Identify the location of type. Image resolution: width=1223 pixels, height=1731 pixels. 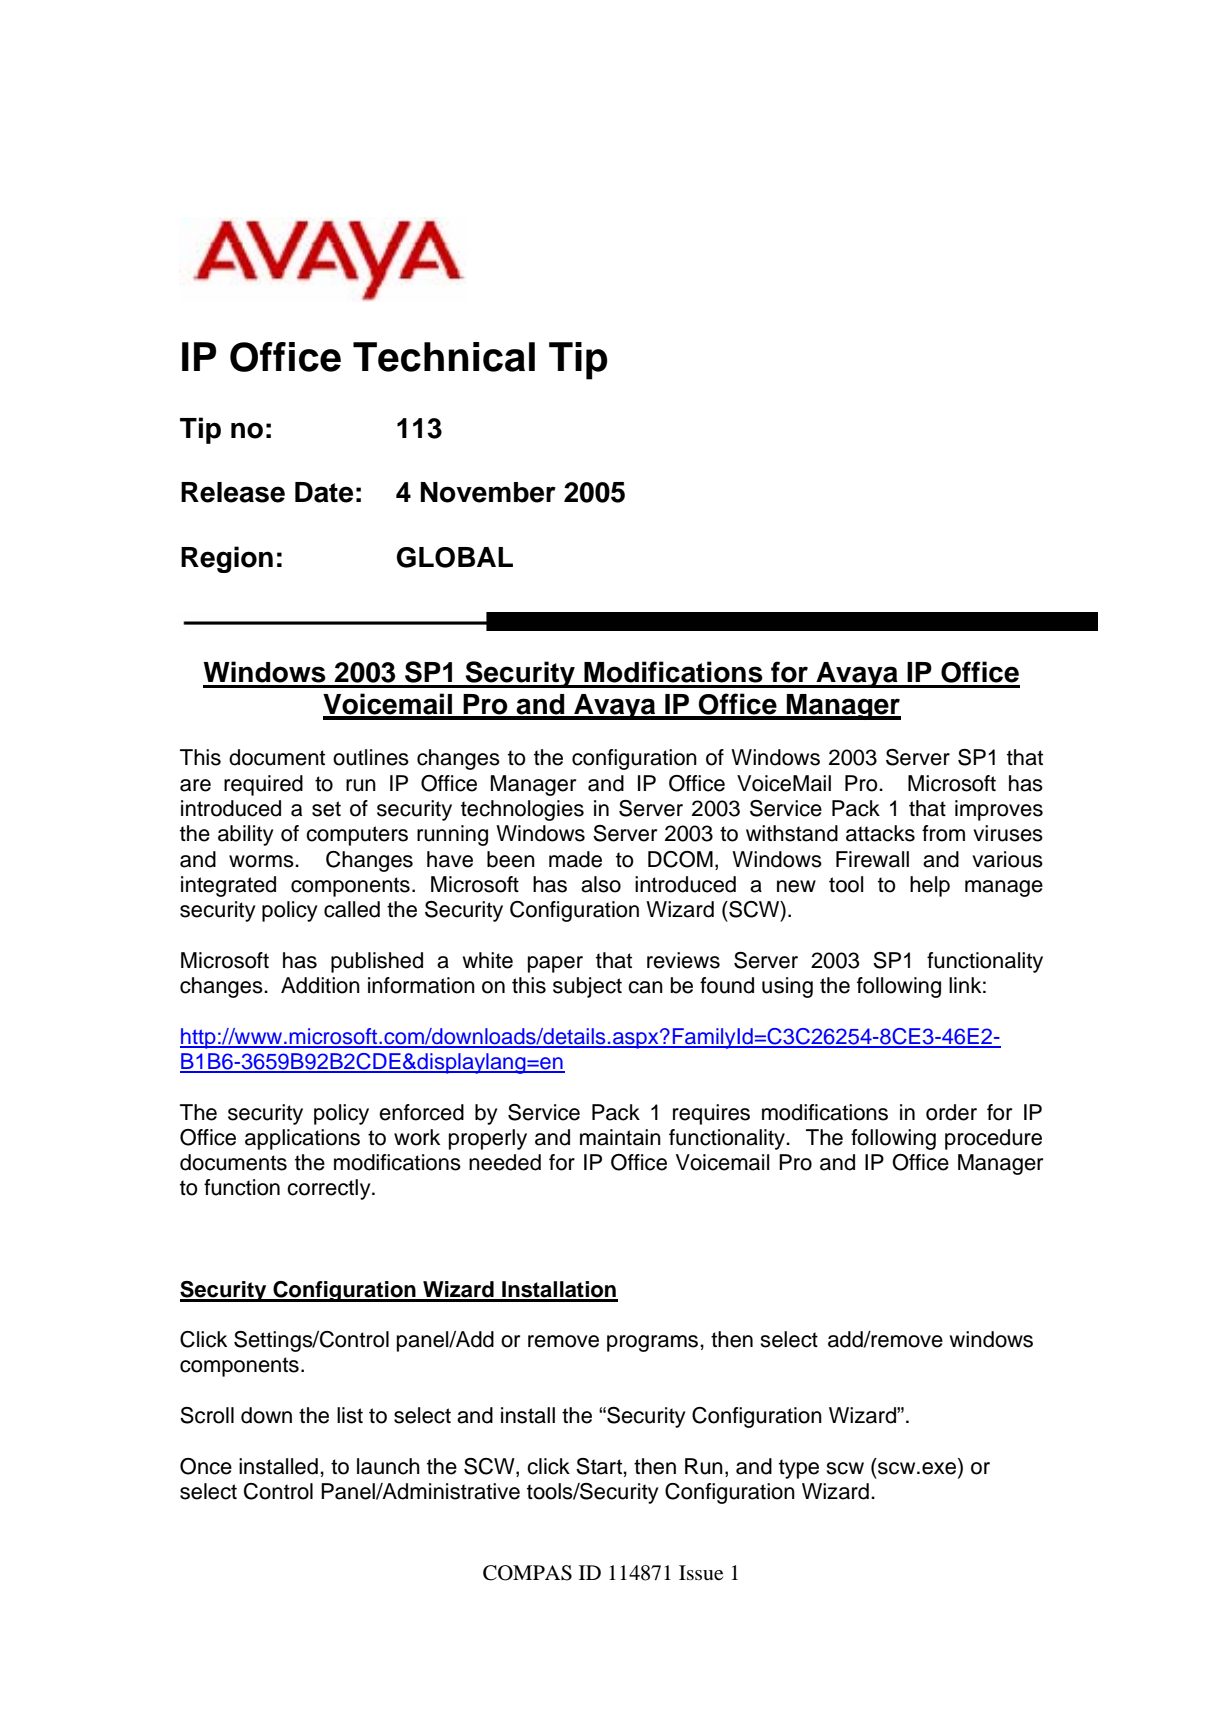
(799, 1469).
